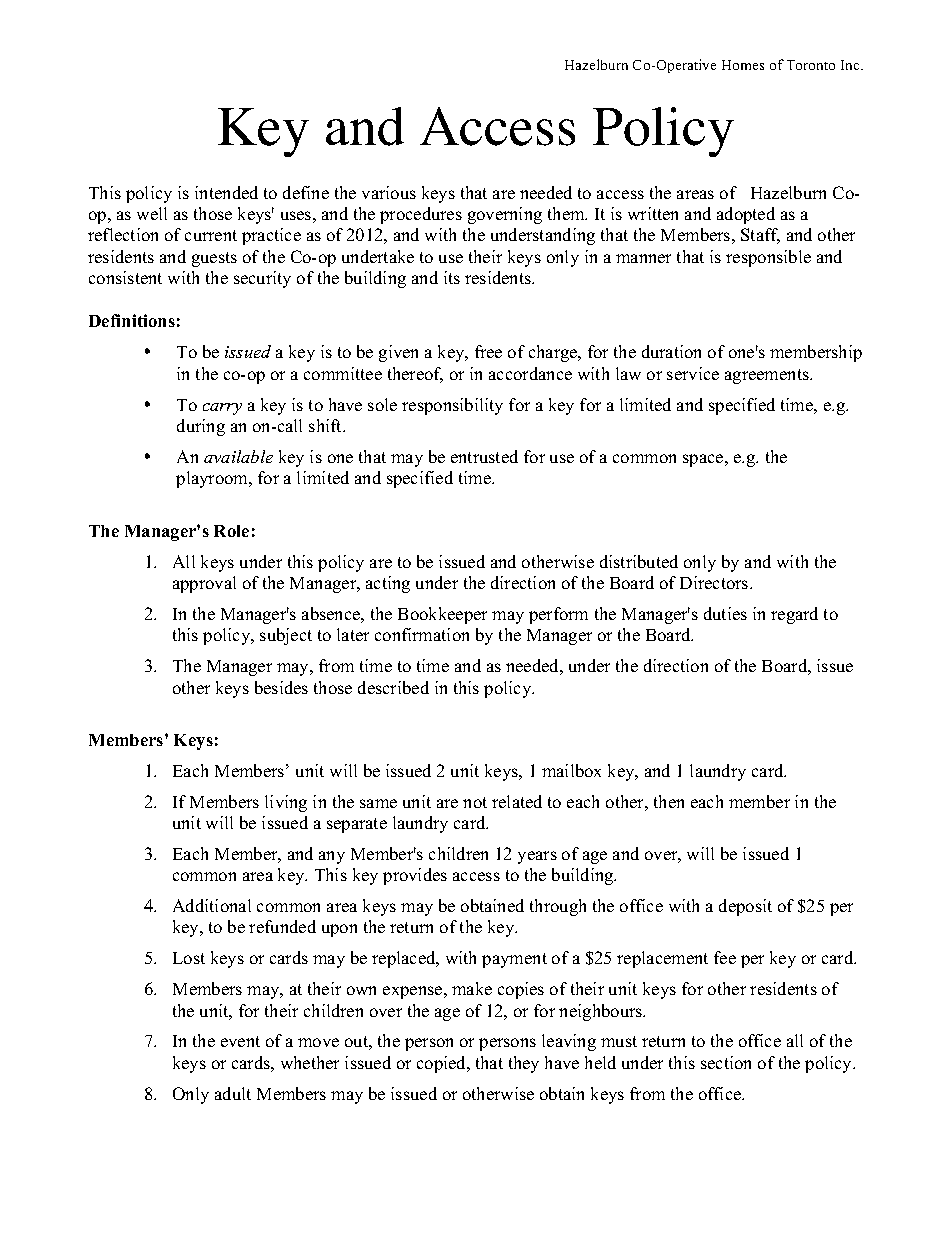  Describe the element at coordinates (524, 1064) in the screenshot. I see `they` at that location.
